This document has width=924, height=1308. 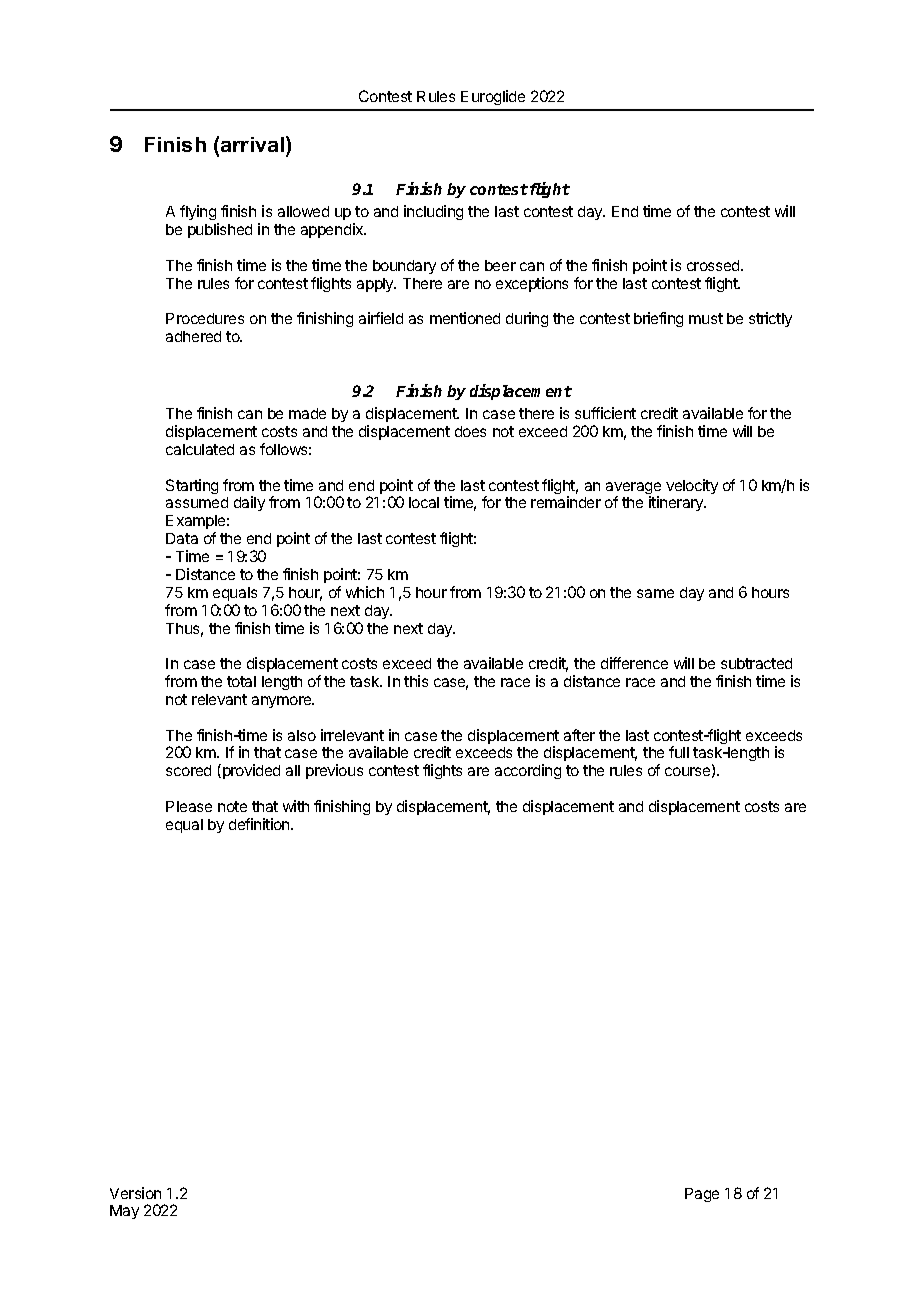 I want to click on this, so click(x=416, y=681).
